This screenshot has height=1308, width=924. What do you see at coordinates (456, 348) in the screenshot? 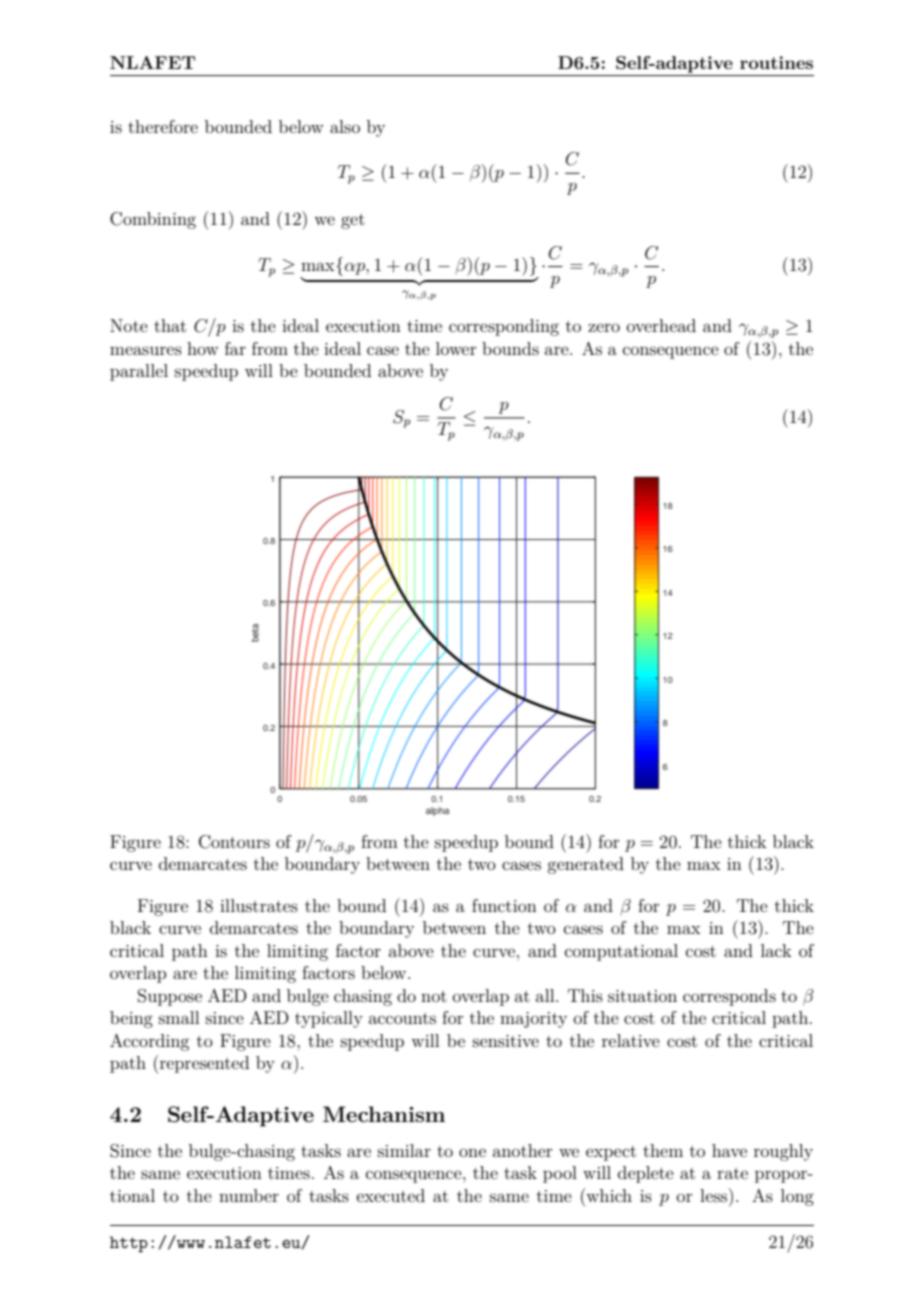
I see `lower` at bounding box center [456, 348].
